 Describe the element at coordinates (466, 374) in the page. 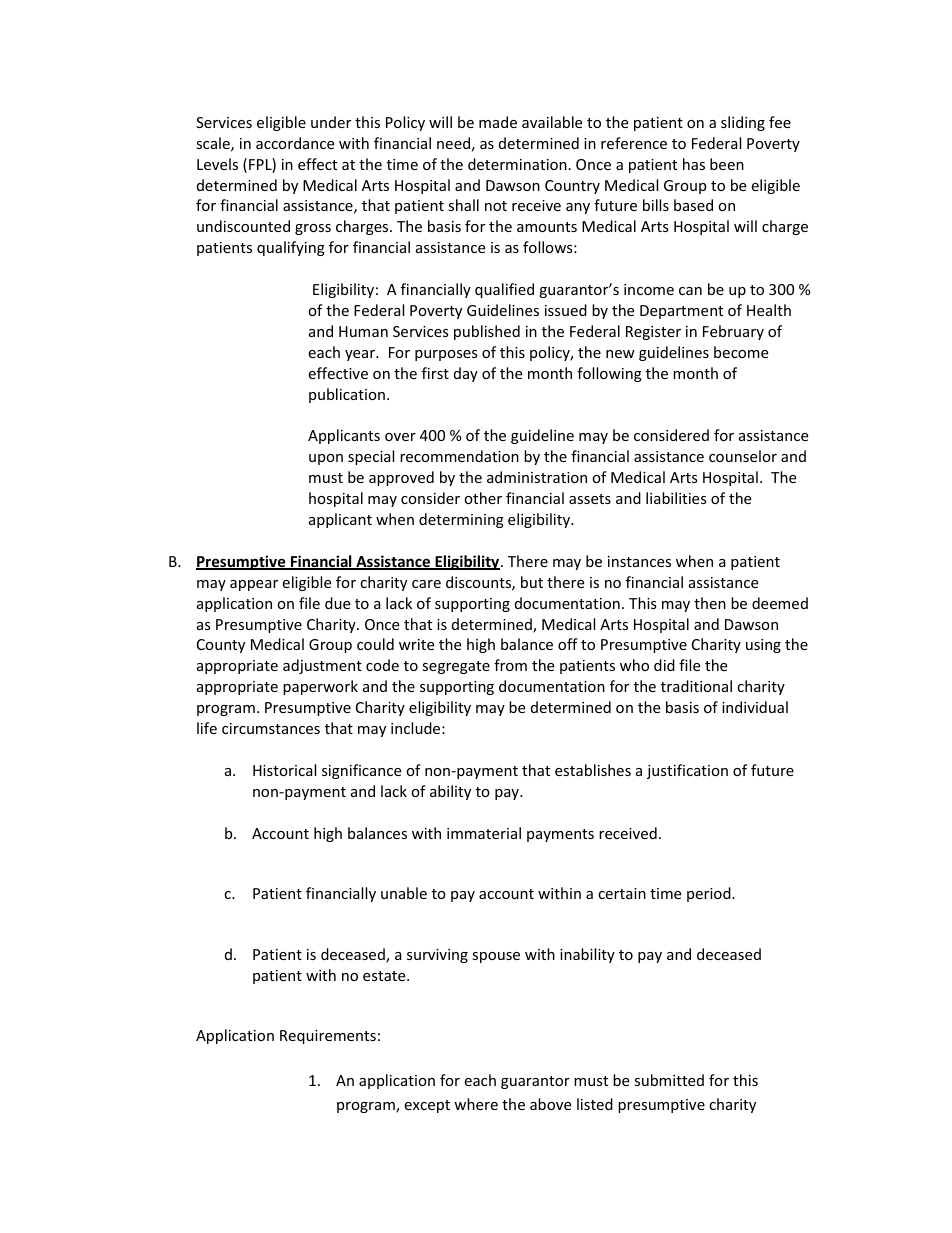

I see `day` at that location.
